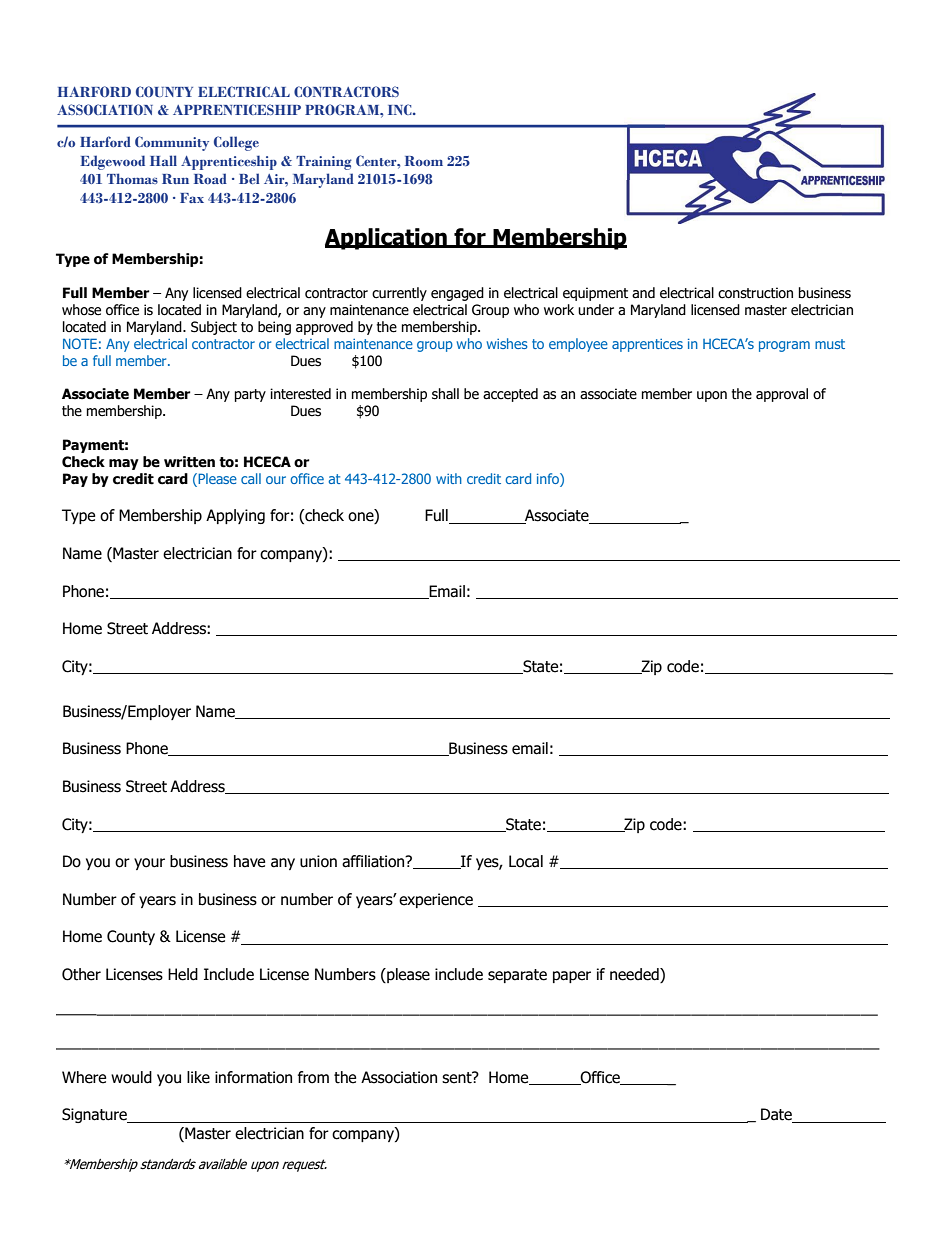 This image has height=1233, width=952. I want to click on with, so click(449, 478).
